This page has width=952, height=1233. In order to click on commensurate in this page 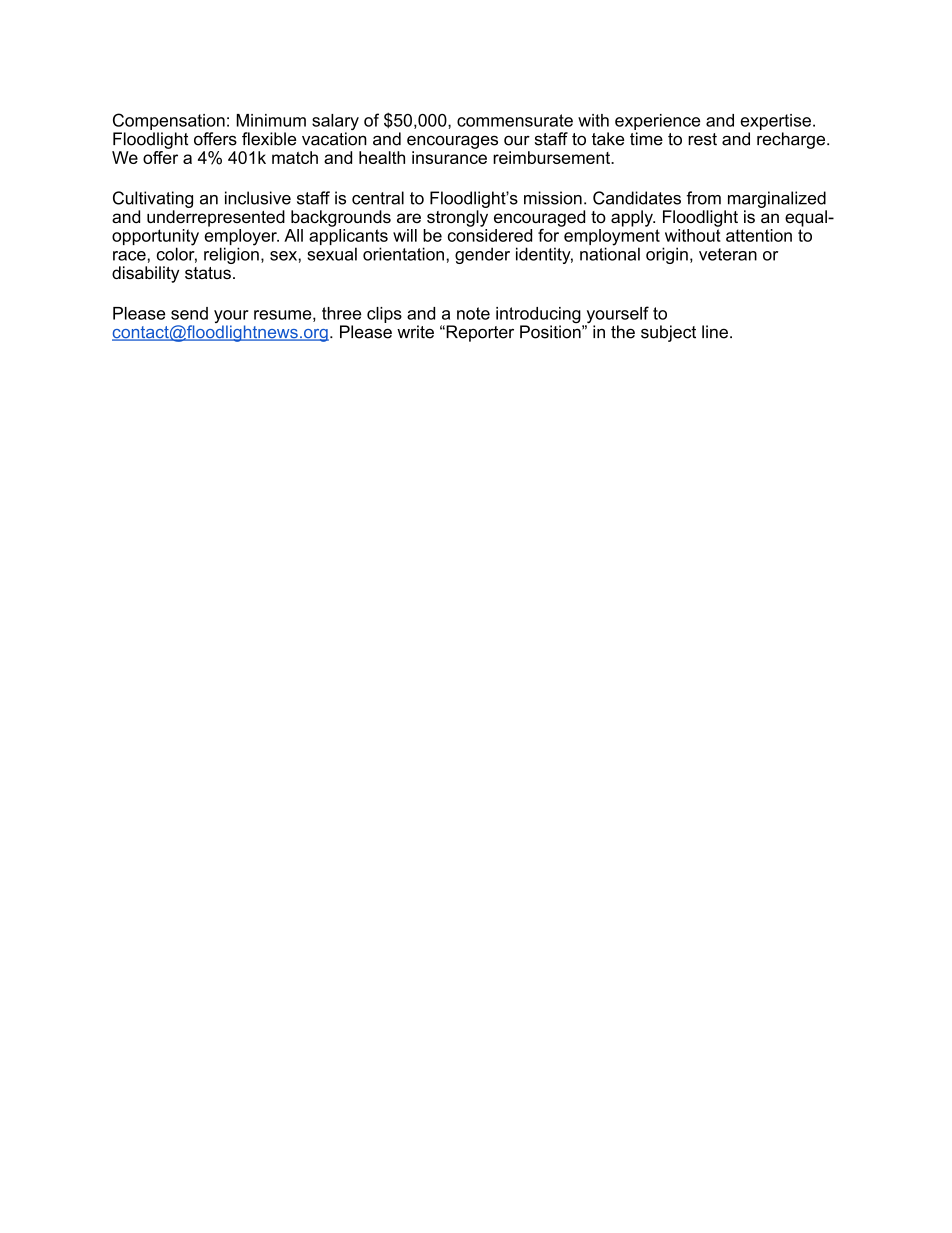, I will do `click(515, 120)`.
